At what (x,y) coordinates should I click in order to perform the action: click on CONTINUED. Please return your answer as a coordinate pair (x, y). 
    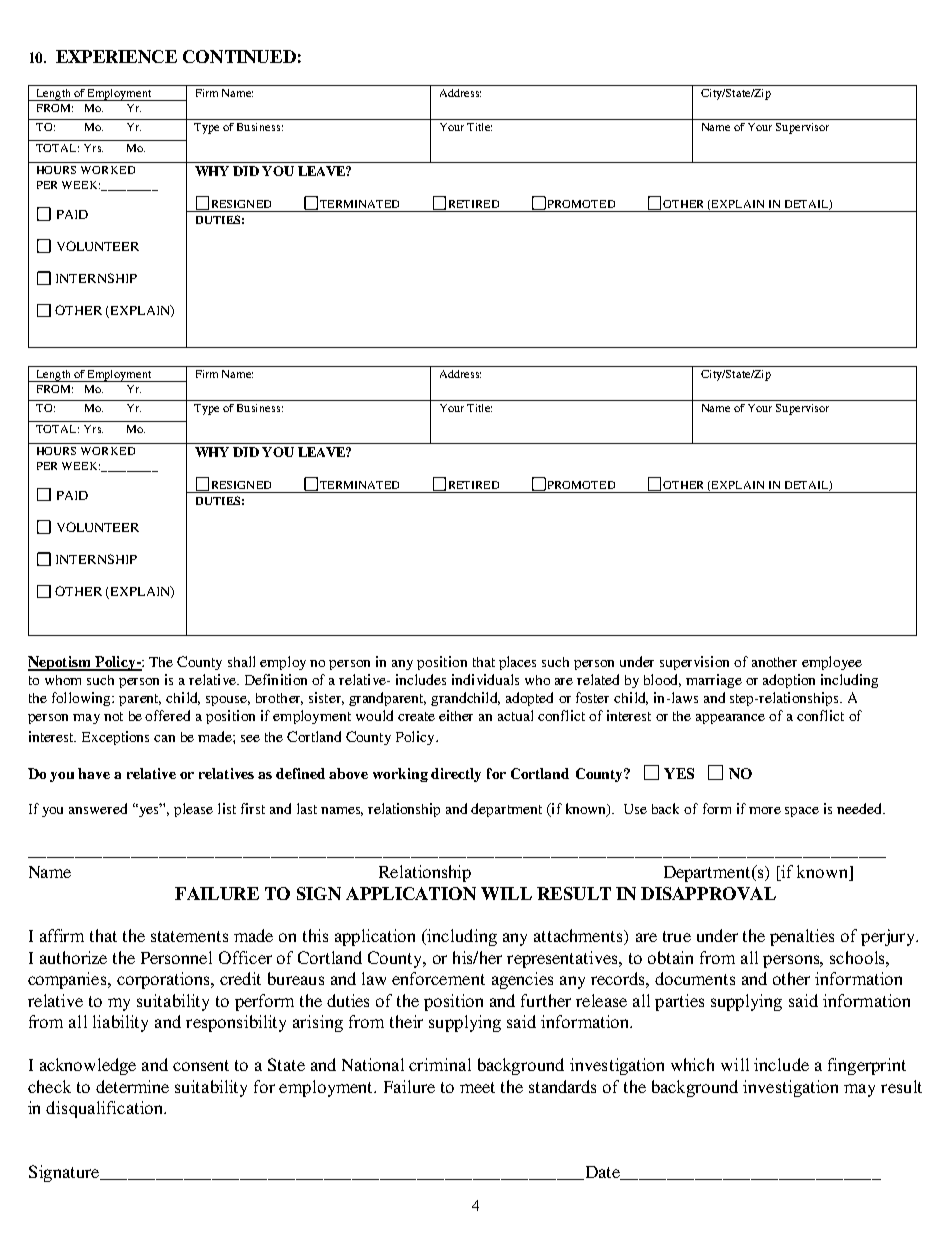
    Looking at the image, I should click on (239, 56).
